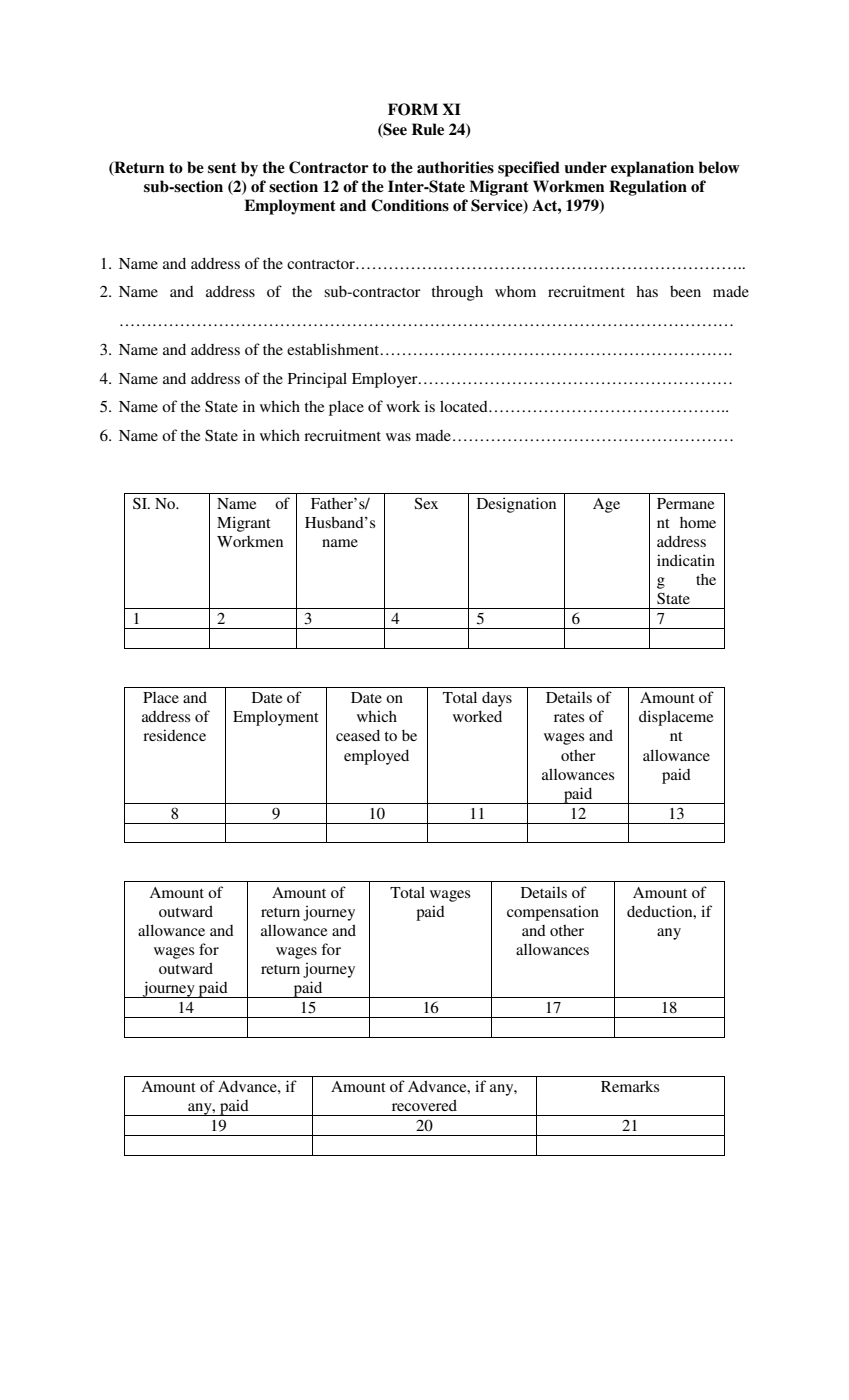 The width and height of the document is (849, 1400). I want to click on explanation, so click(652, 169).
